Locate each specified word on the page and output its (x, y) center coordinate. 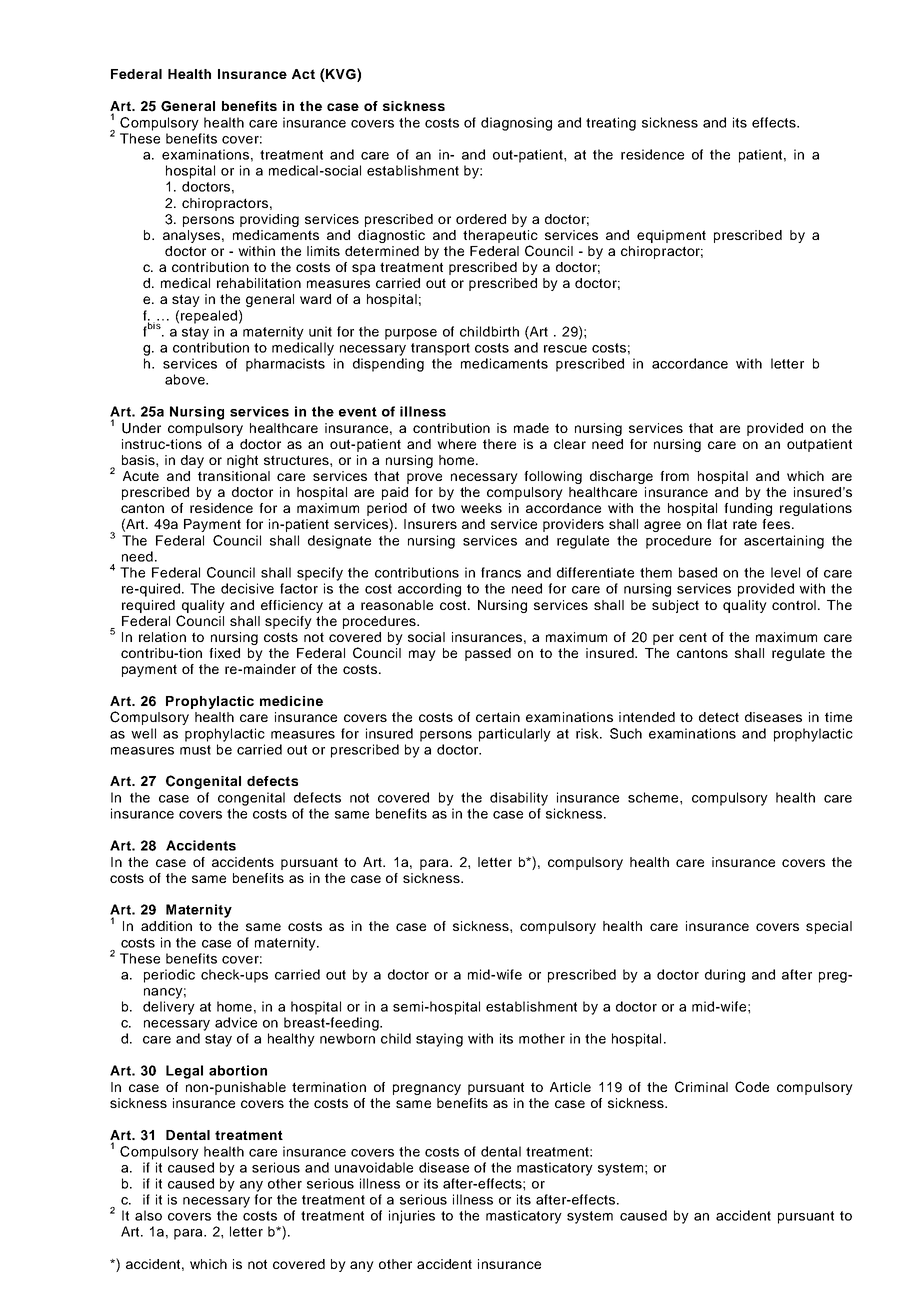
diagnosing (516, 124)
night (242, 461)
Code (752, 1087)
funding (748, 509)
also (148, 1215)
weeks (481, 508)
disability (519, 799)
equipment (671, 236)
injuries (412, 1217)
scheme (654, 797)
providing (269, 220)
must (195, 750)
